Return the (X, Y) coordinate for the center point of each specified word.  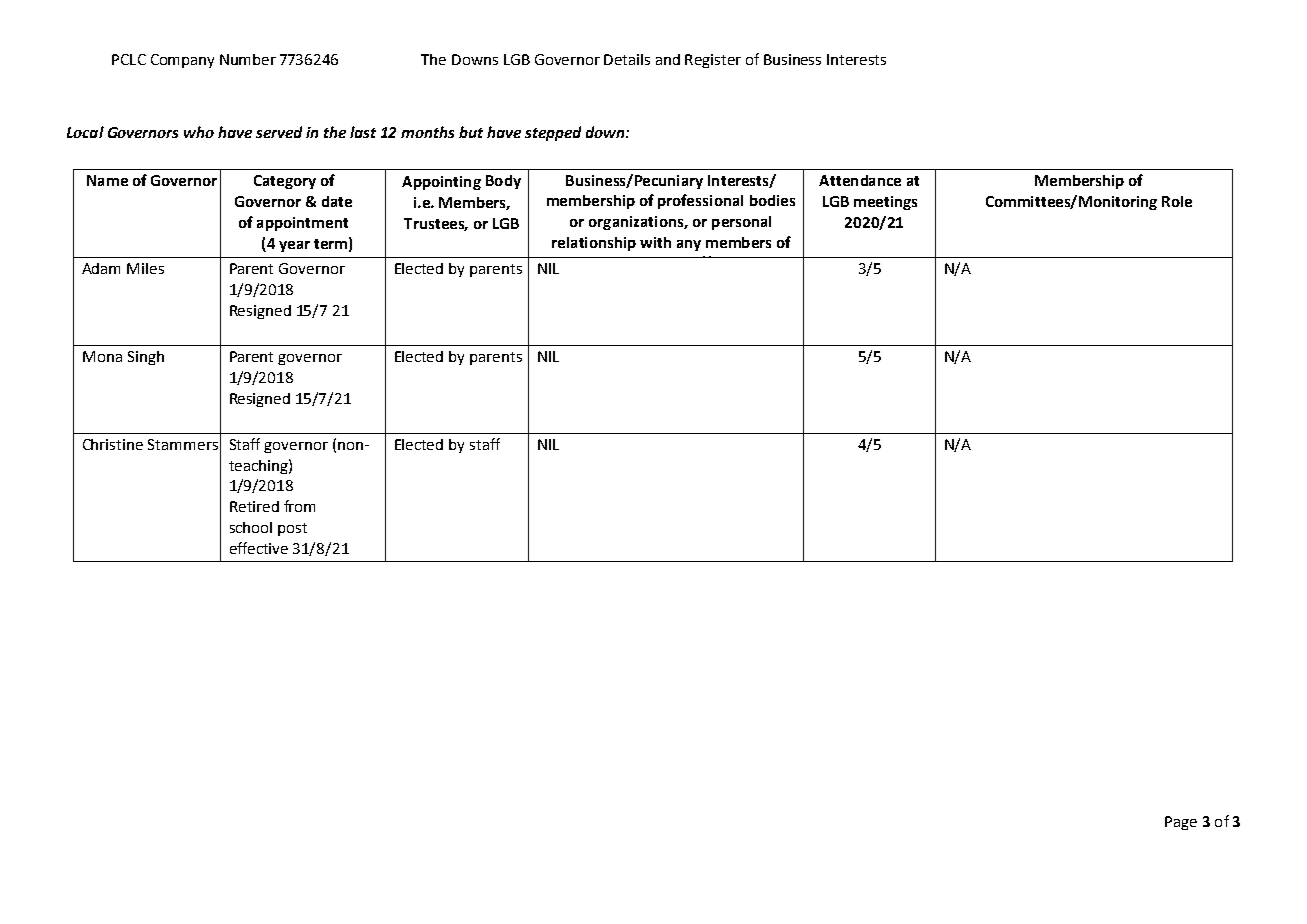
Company (182, 61)
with (655, 242)
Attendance (860, 180)
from (299, 506)
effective (259, 548)
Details (627, 59)
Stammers (183, 444)
